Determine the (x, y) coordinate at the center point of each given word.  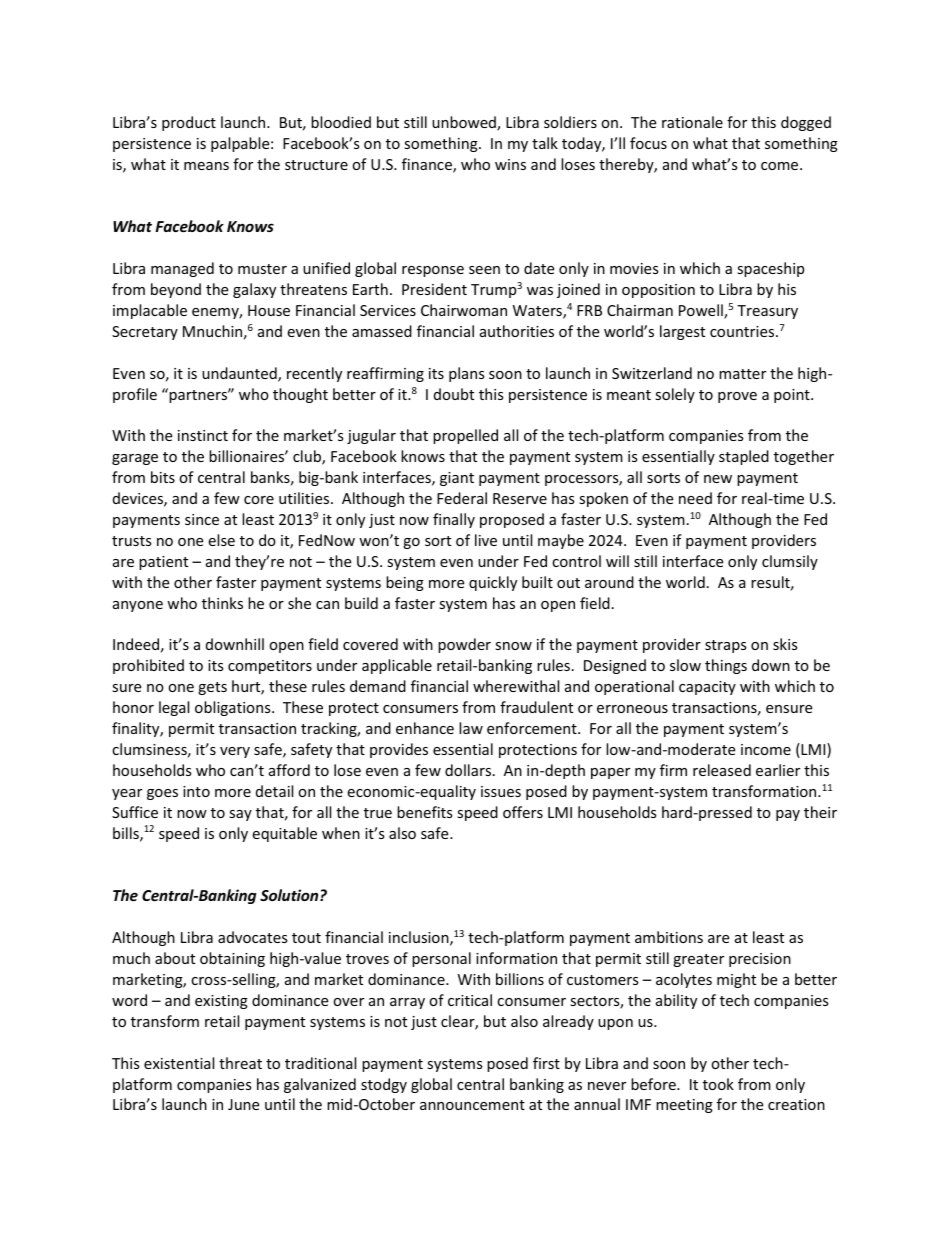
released (722, 770)
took (718, 1084)
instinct (203, 435)
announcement (472, 1105)
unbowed (465, 123)
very (235, 752)
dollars (469, 770)
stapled (744, 457)
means (206, 166)
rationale (692, 122)
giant (457, 479)
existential (179, 1063)
